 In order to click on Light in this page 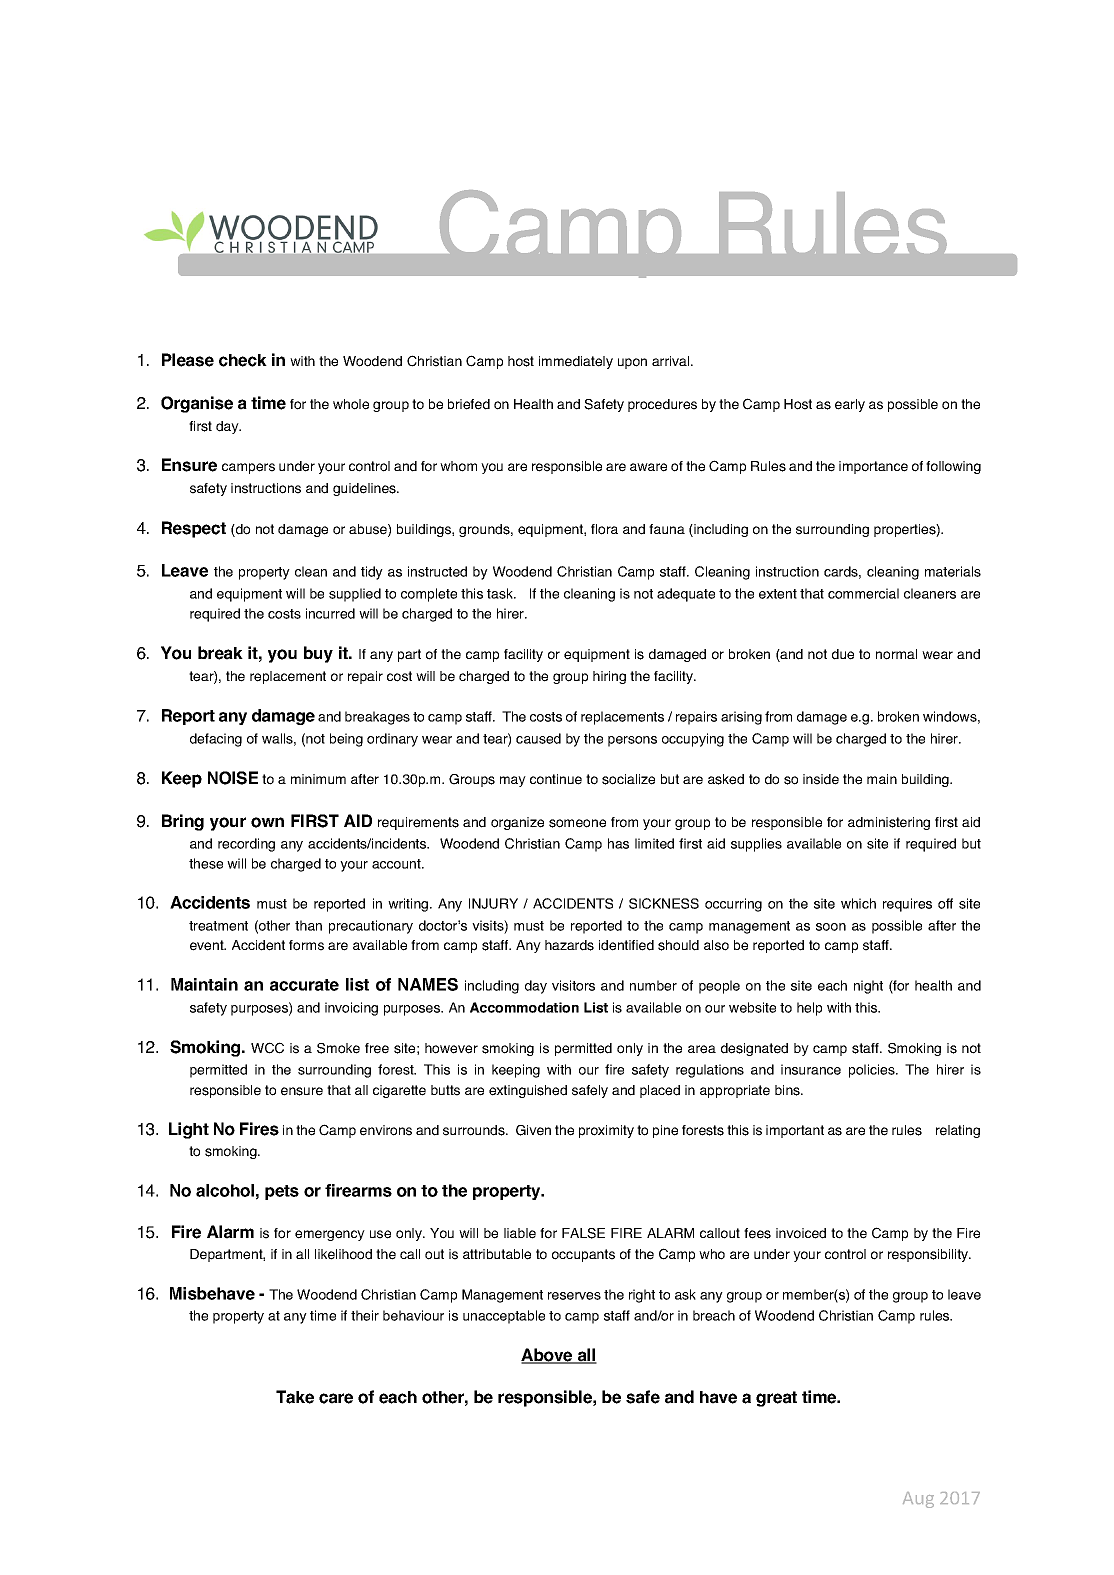, I will do `click(189, 1130)`.
